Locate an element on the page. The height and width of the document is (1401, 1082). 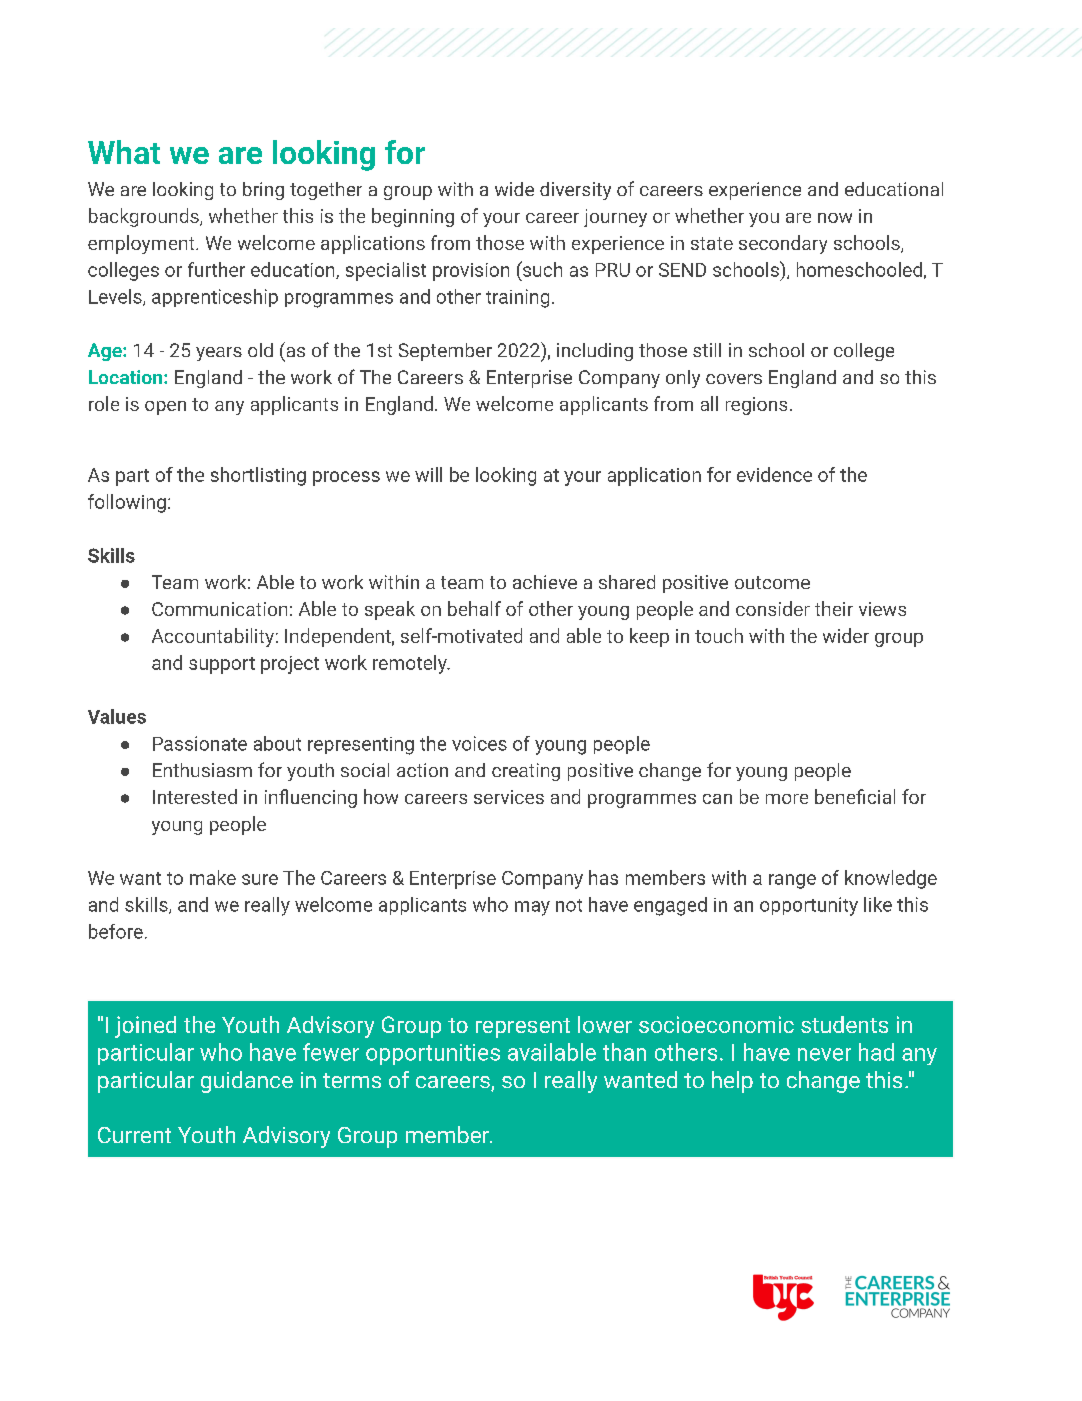
diversity is located at coordinates (575, 191).
